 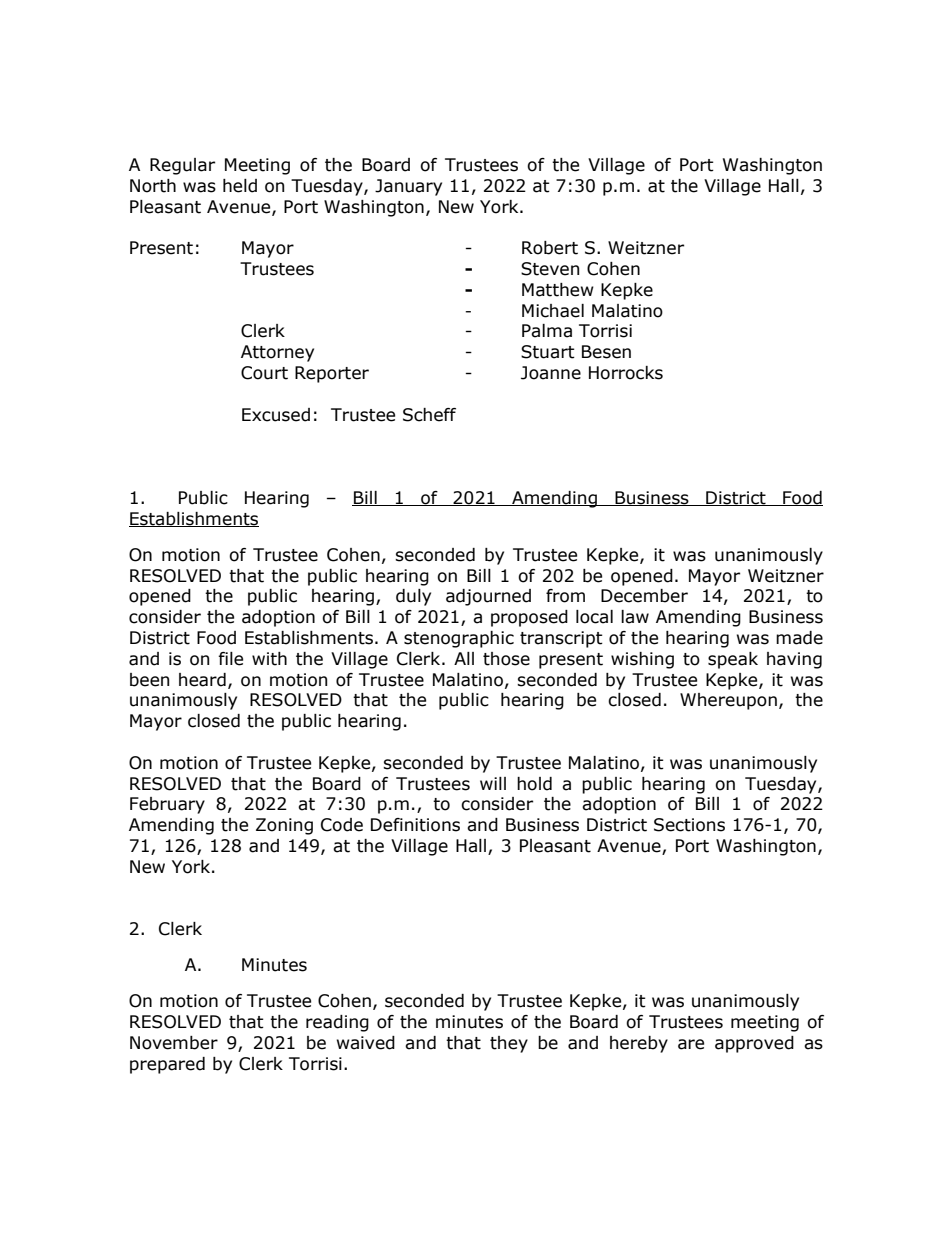 I want to click on Horrocks, so click(x=626, y=373).
